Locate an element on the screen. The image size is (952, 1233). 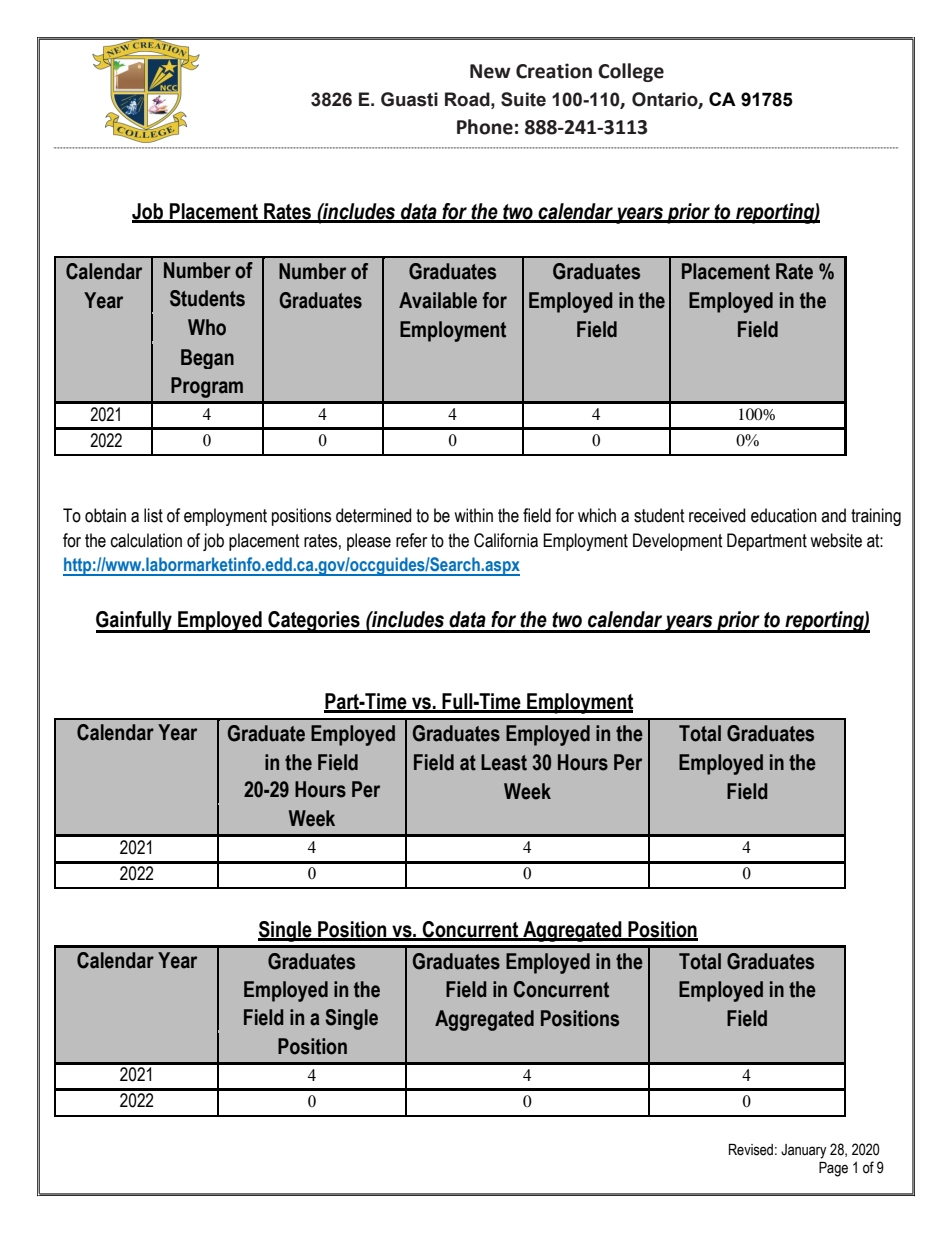
Phone is located at coordinates (485, 127).
